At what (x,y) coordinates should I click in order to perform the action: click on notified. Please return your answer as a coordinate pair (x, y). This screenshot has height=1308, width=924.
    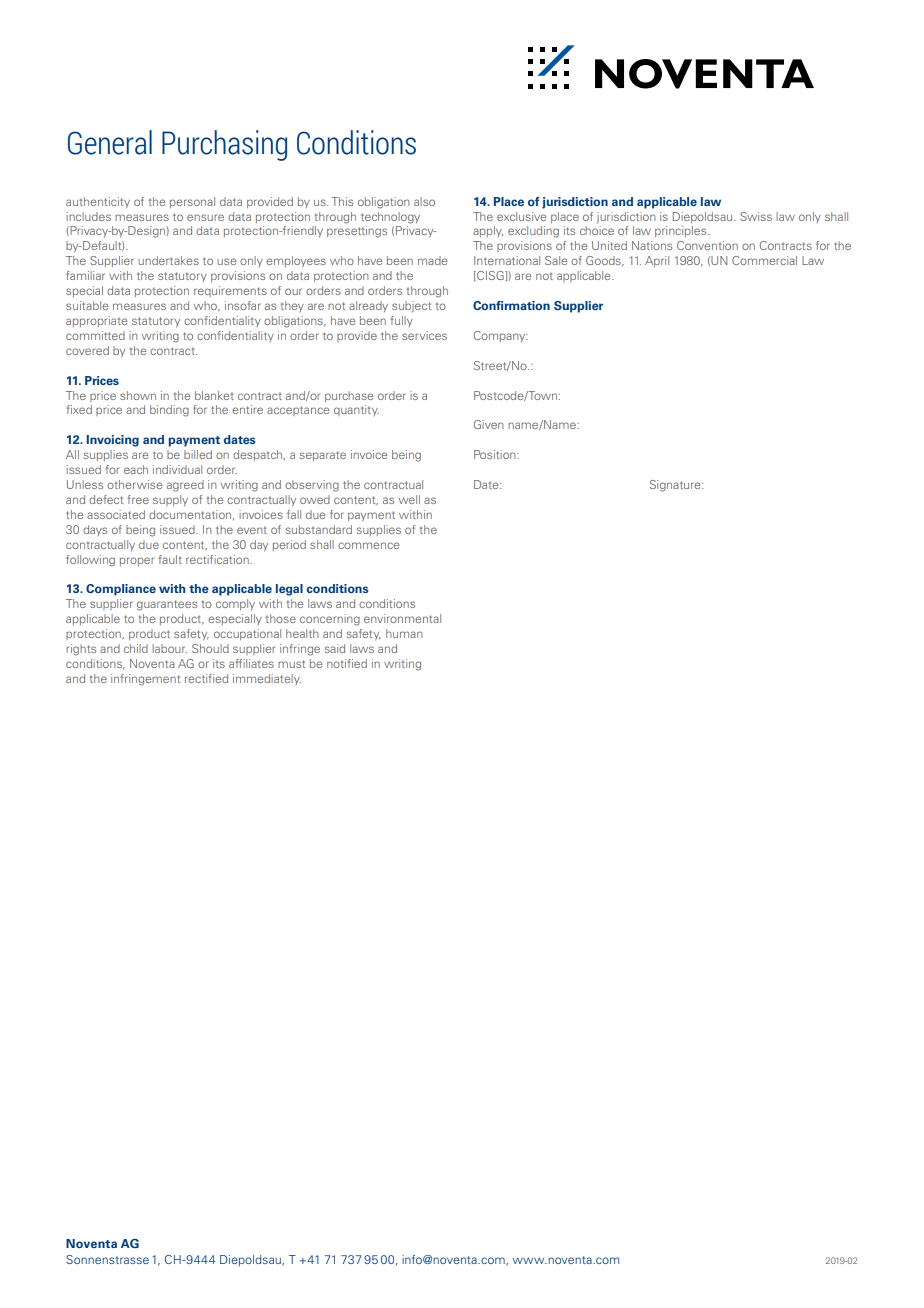
    Looking at the image, I should click on (347, 663).
